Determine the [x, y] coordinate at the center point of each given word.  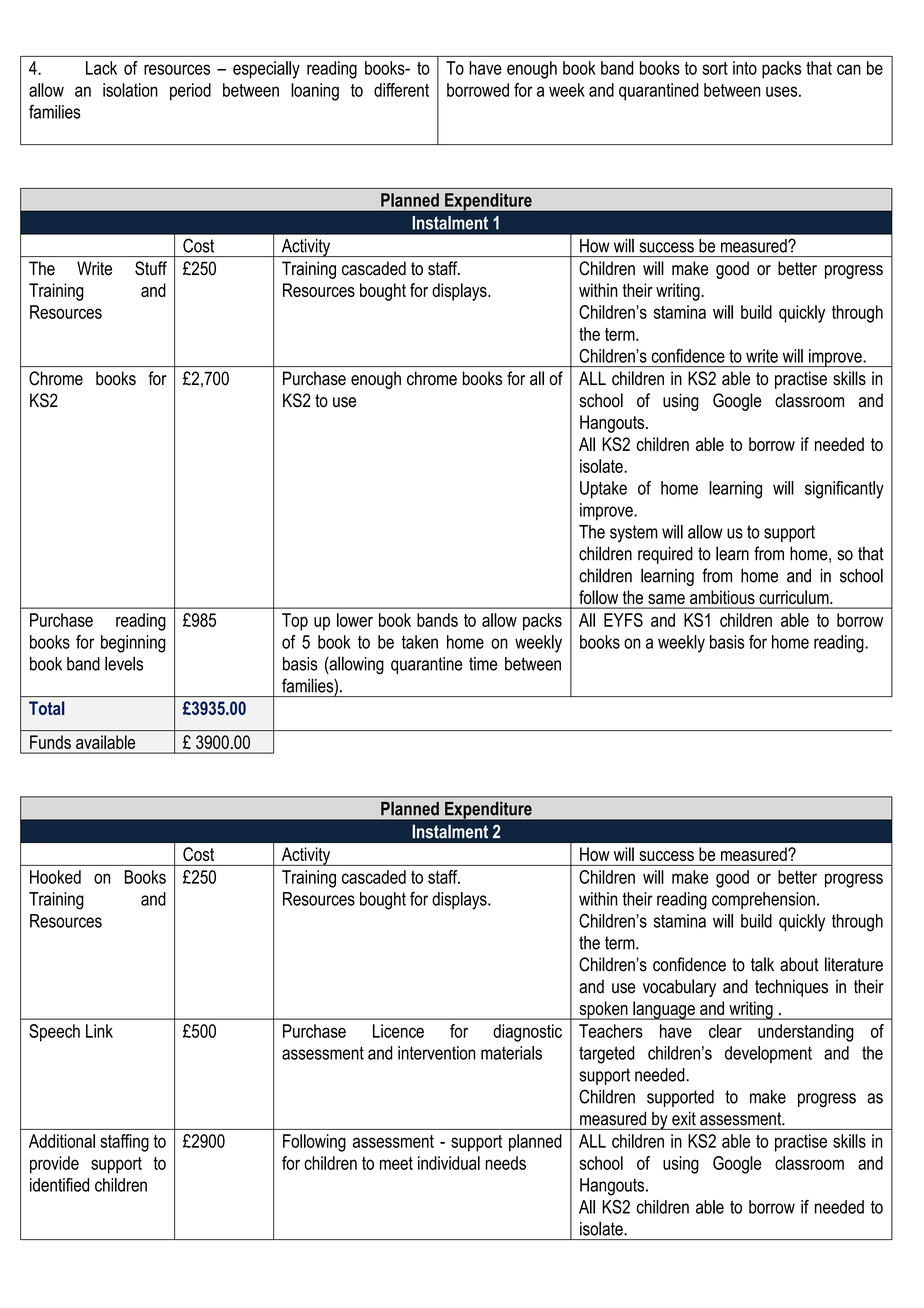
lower [355, 620]
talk [762, 964]
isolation [130, 90]
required [665, 555]
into [745, 68]
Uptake [603, 490]
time [483, 664]
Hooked [55, 877]
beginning [133, 644]
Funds [50, 742]
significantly [844, 490]
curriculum [795, 597]
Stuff [151, 268]
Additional [62, 1141]
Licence [398, 1031]
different [401, 90]
